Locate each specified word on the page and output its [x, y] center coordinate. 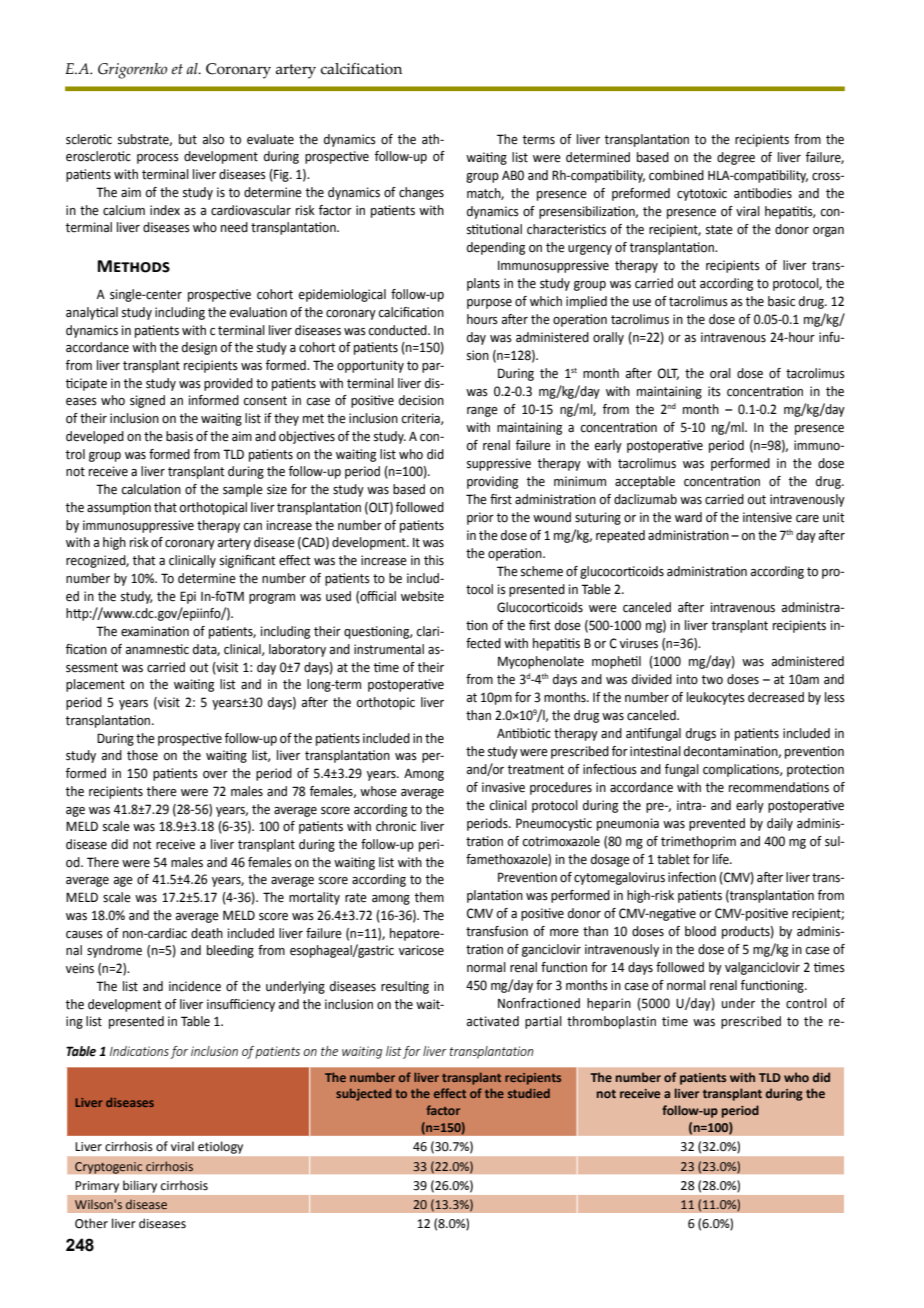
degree [736, 158]
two [712, 680]
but [188, 139]
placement [95, 685]
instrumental [389, 649]
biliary [140, 1186]
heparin [609, 1004]
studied [529, 1093]
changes [421, 193]
